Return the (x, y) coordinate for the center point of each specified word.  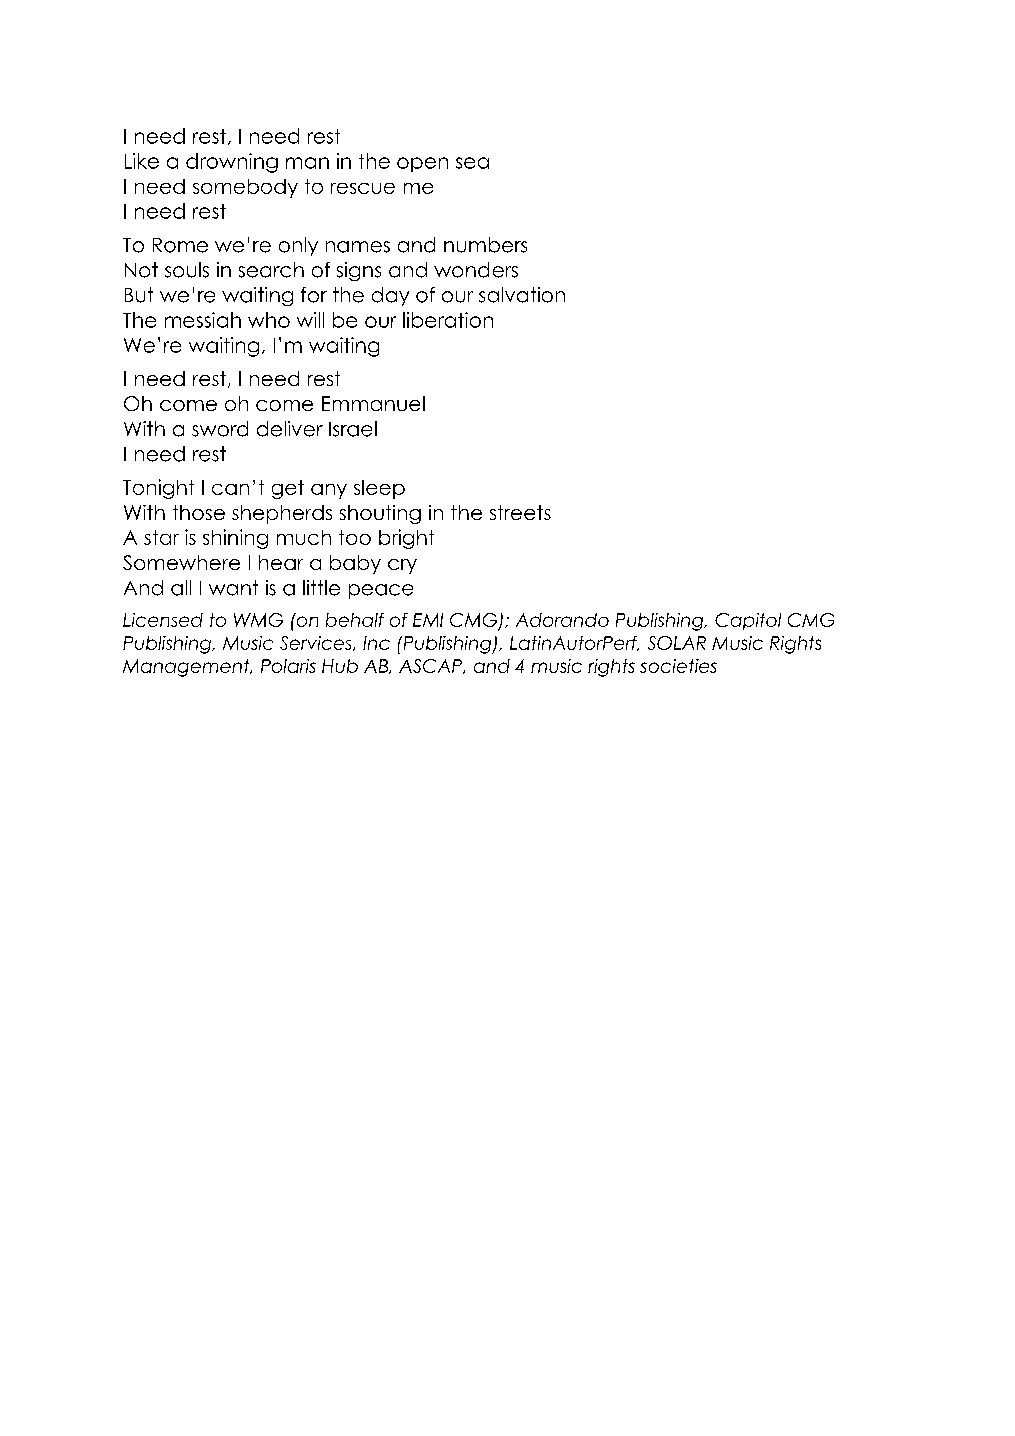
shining (235, 539)
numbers (485, 245)
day (390, 296)
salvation (522, 295)
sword (220, 429)
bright (406, 539)
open (422, 164)
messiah (203, 320)
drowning (232, 163)
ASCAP (432, 666)
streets (520, 512)
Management (187, 668)
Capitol (748, 621)
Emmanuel (373, 403)
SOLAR (677, 643)
